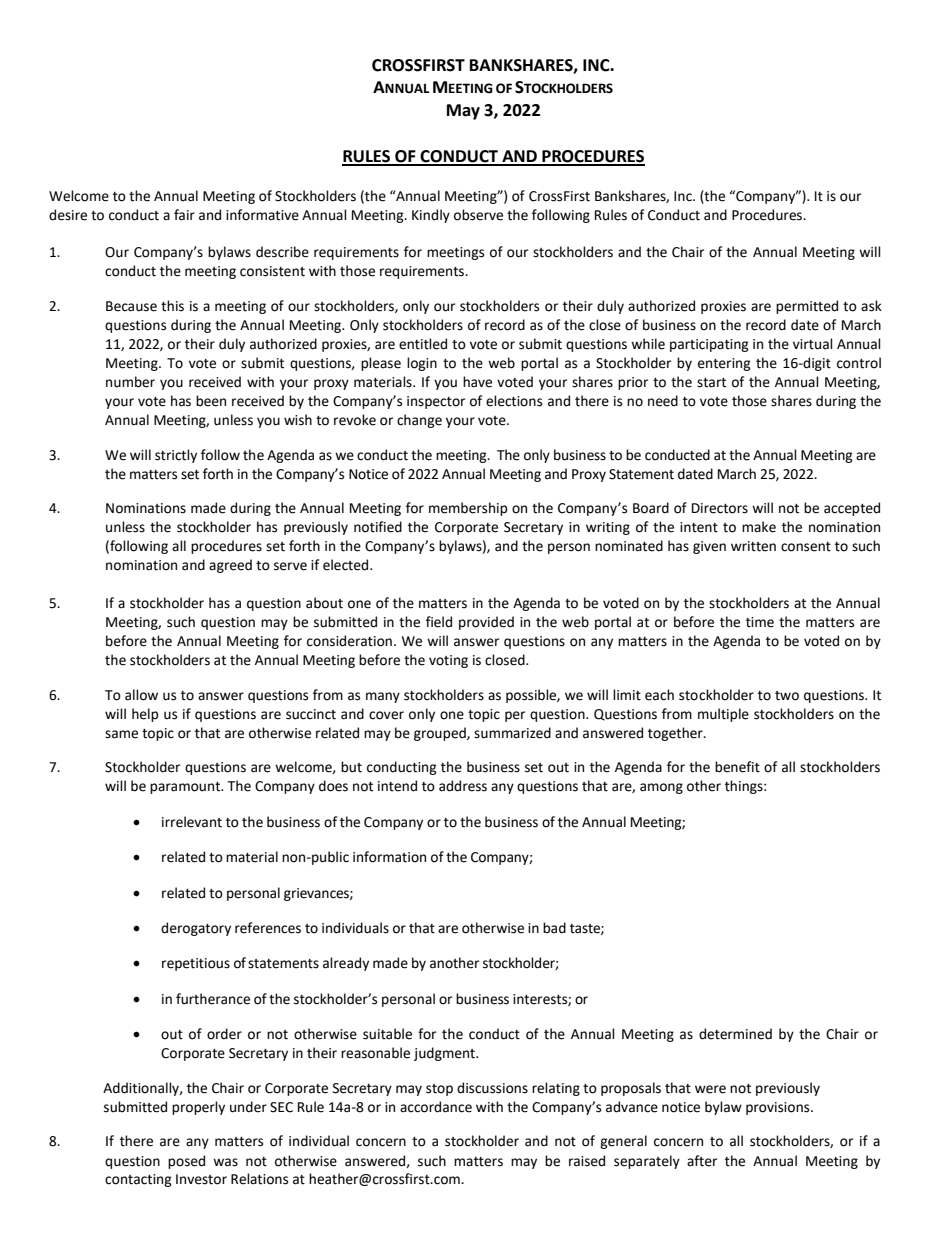 This image has width=952, height=1233. Describe the element at coordinates (389, 857) in the image. I see `information` at that location.
